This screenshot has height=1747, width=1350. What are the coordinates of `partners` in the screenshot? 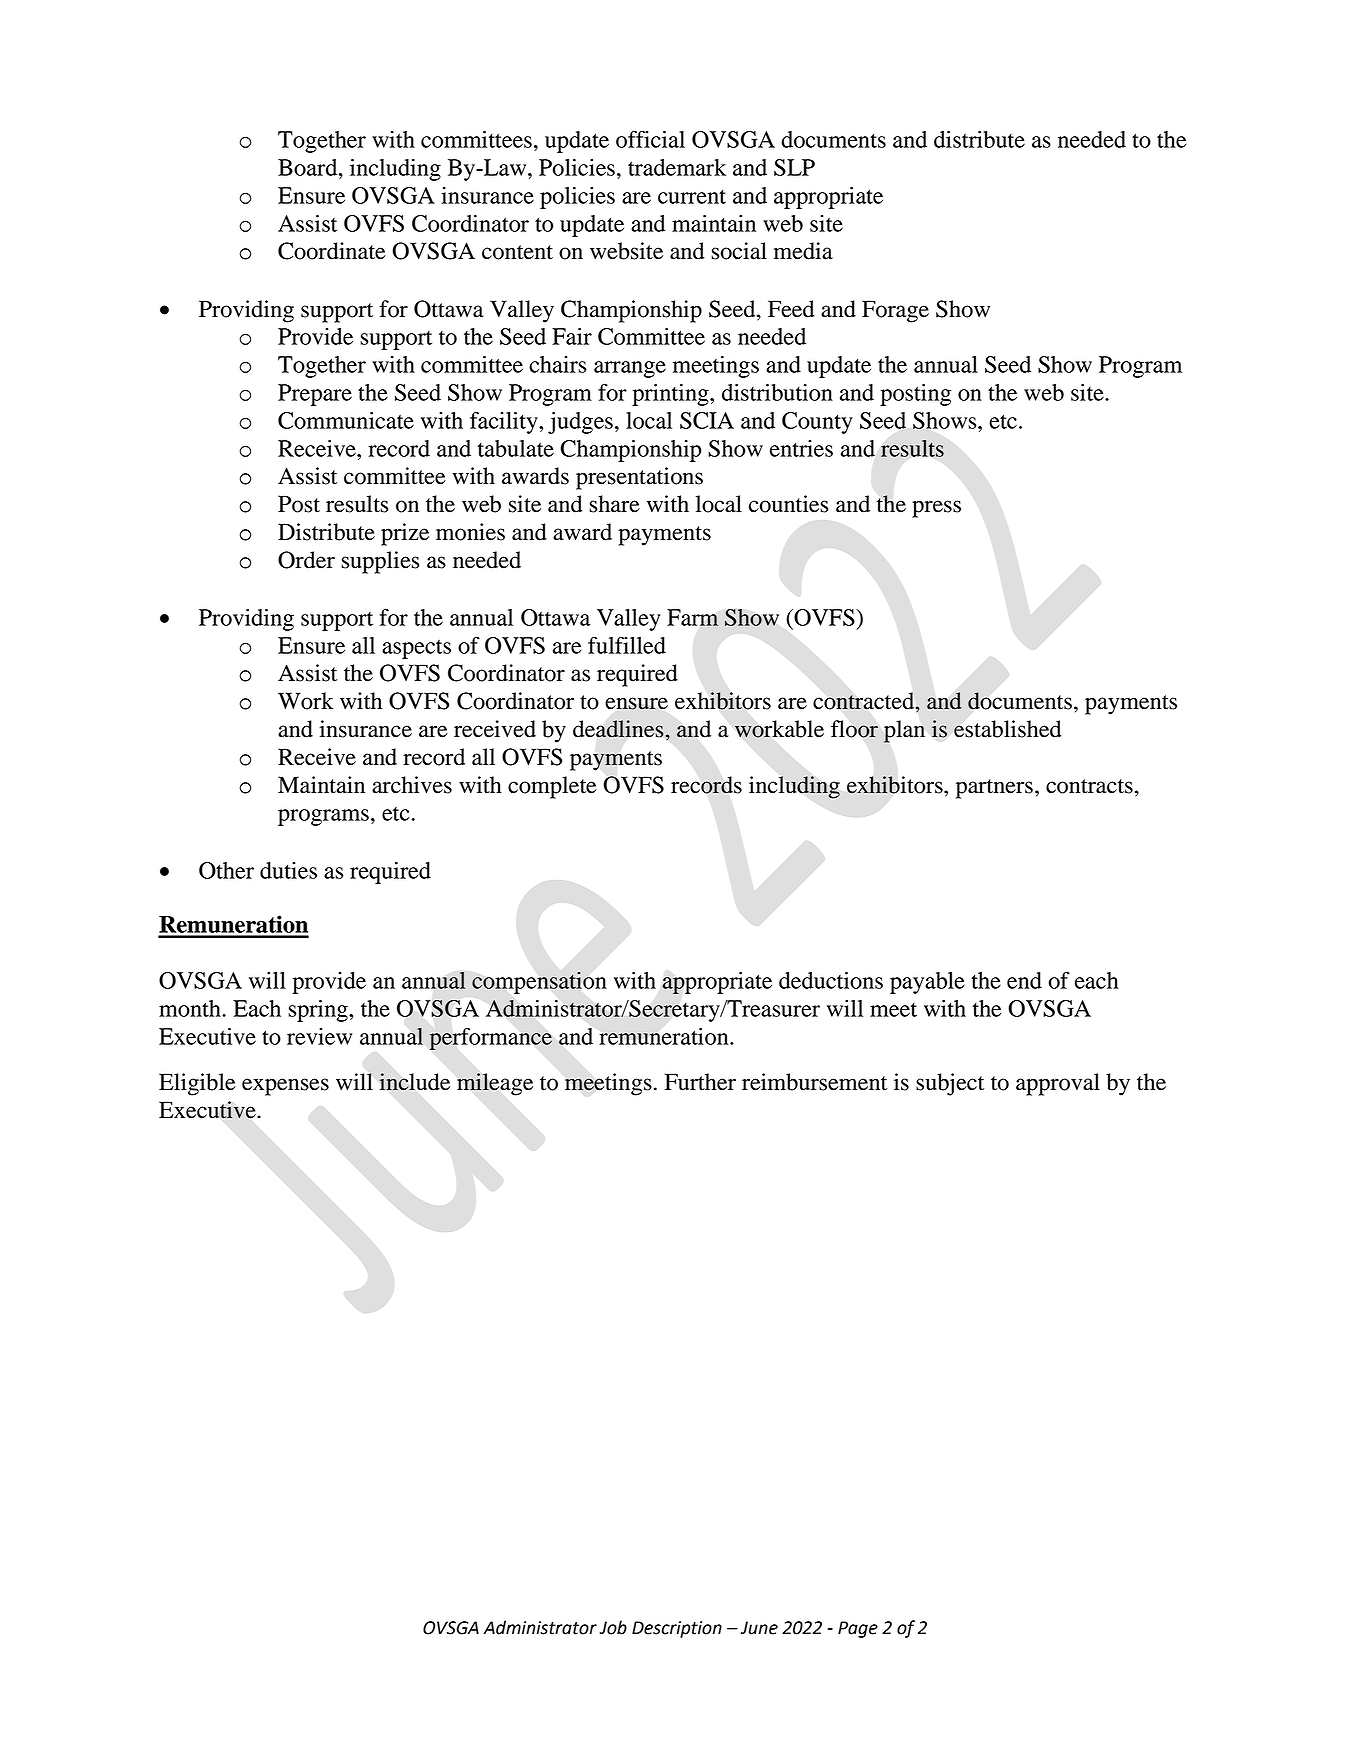 It's located at (994, 789).
